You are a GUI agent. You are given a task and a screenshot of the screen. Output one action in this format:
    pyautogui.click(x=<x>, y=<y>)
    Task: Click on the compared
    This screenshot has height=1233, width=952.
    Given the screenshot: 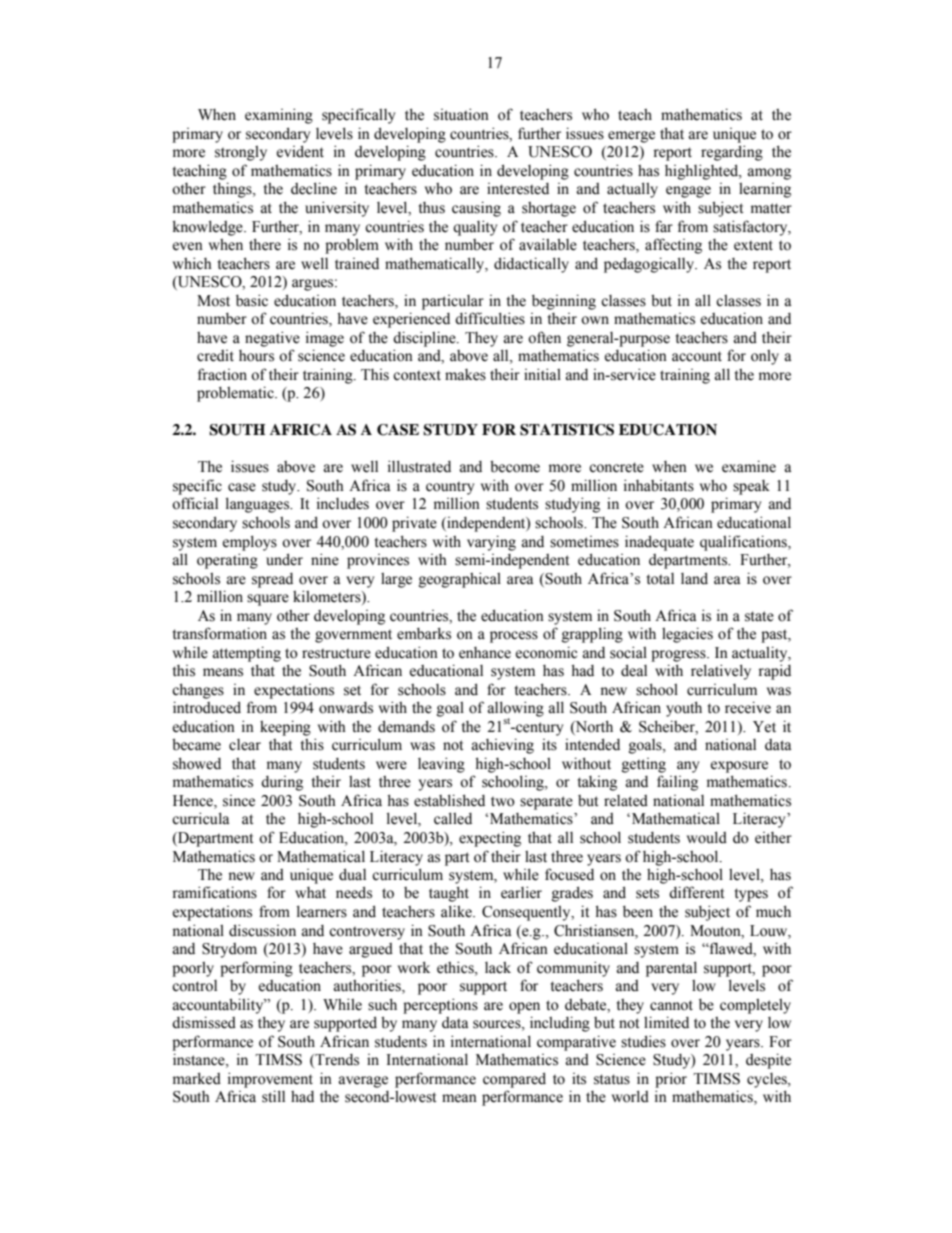 What is the action you would take?
    pyautogui.click(x=514, y=1080)
